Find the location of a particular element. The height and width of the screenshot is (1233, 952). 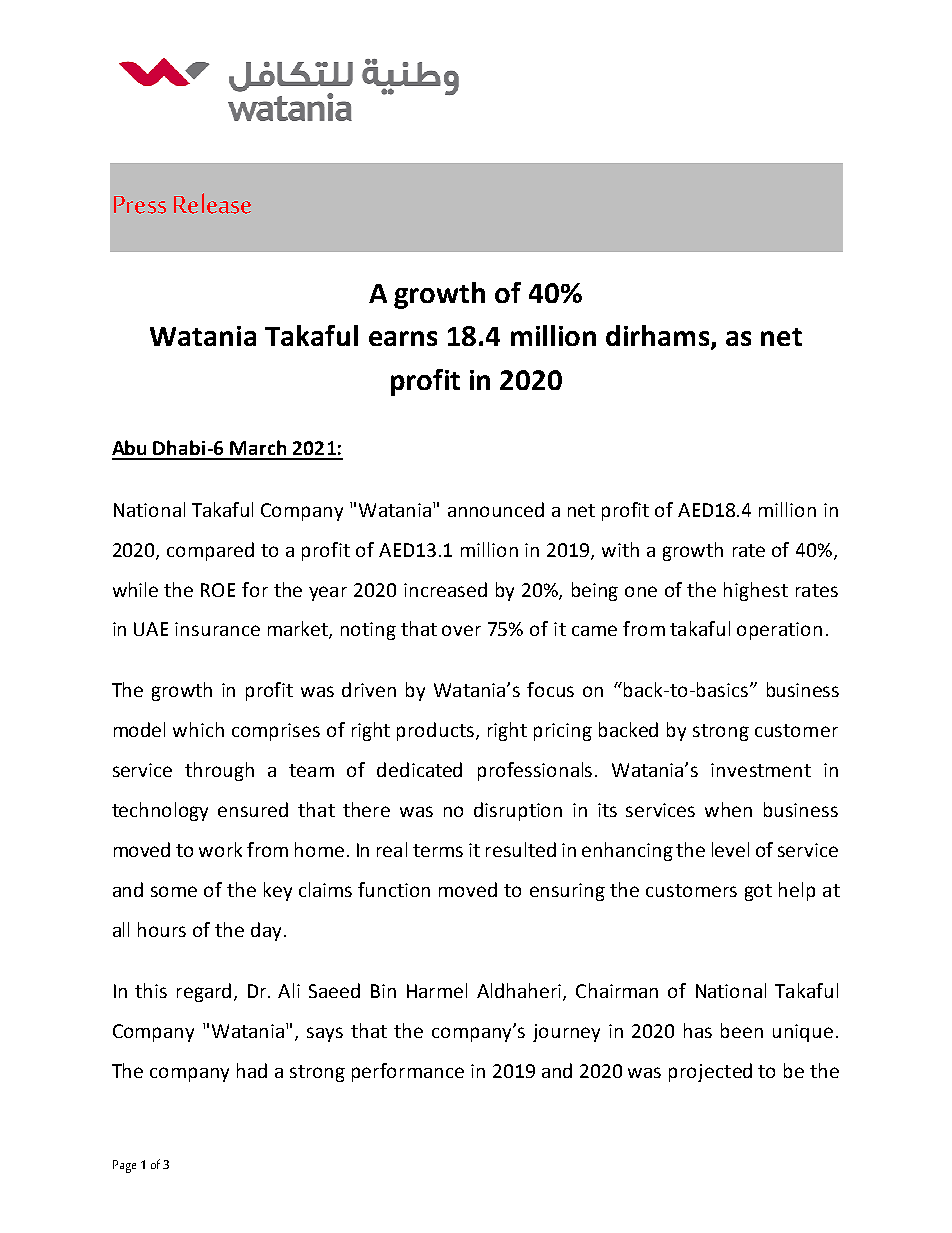

level is located at coordinates (730, 849).
